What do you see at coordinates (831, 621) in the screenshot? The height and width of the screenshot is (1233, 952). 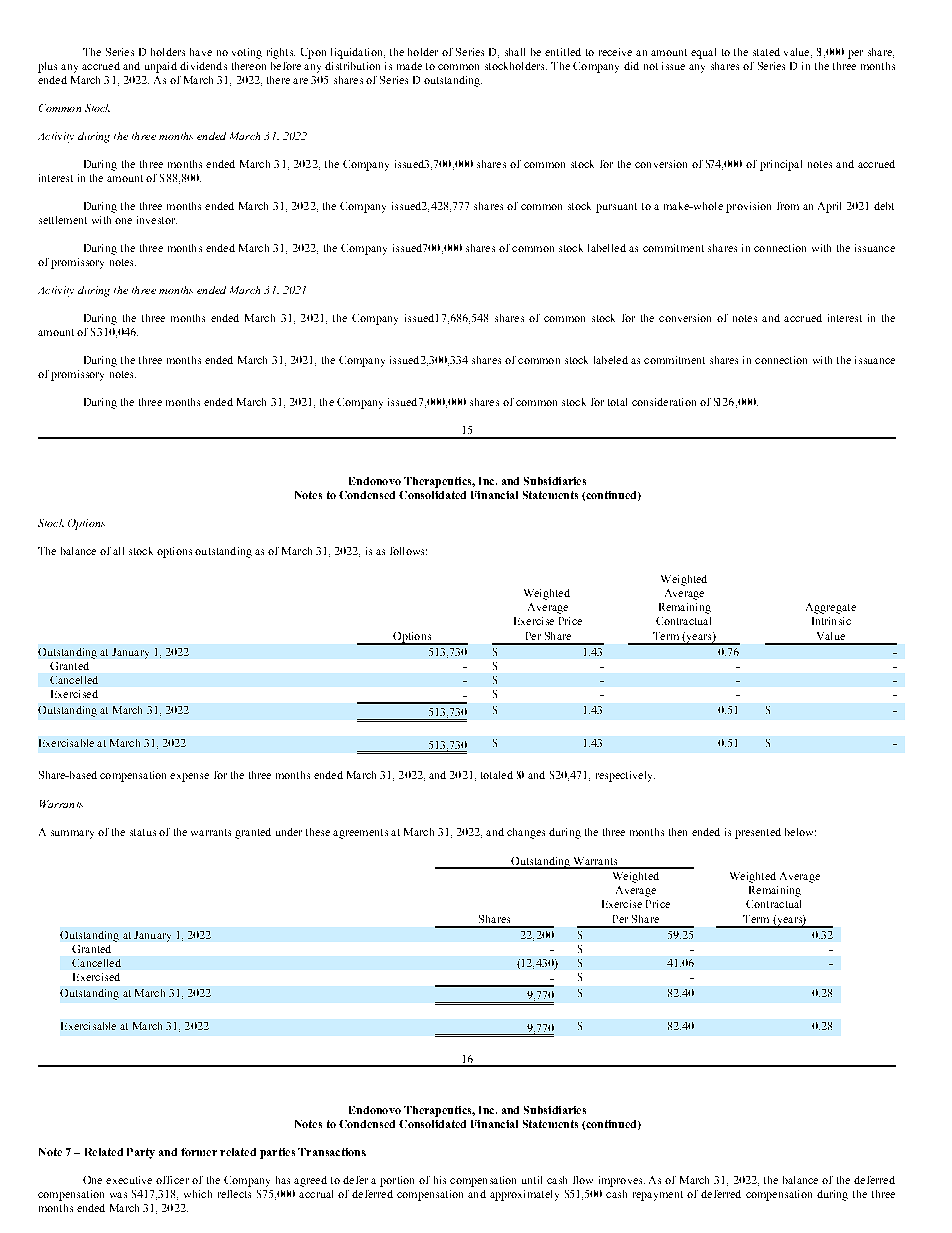 I see `Intrinsic` at bounding box center [831, 621].
